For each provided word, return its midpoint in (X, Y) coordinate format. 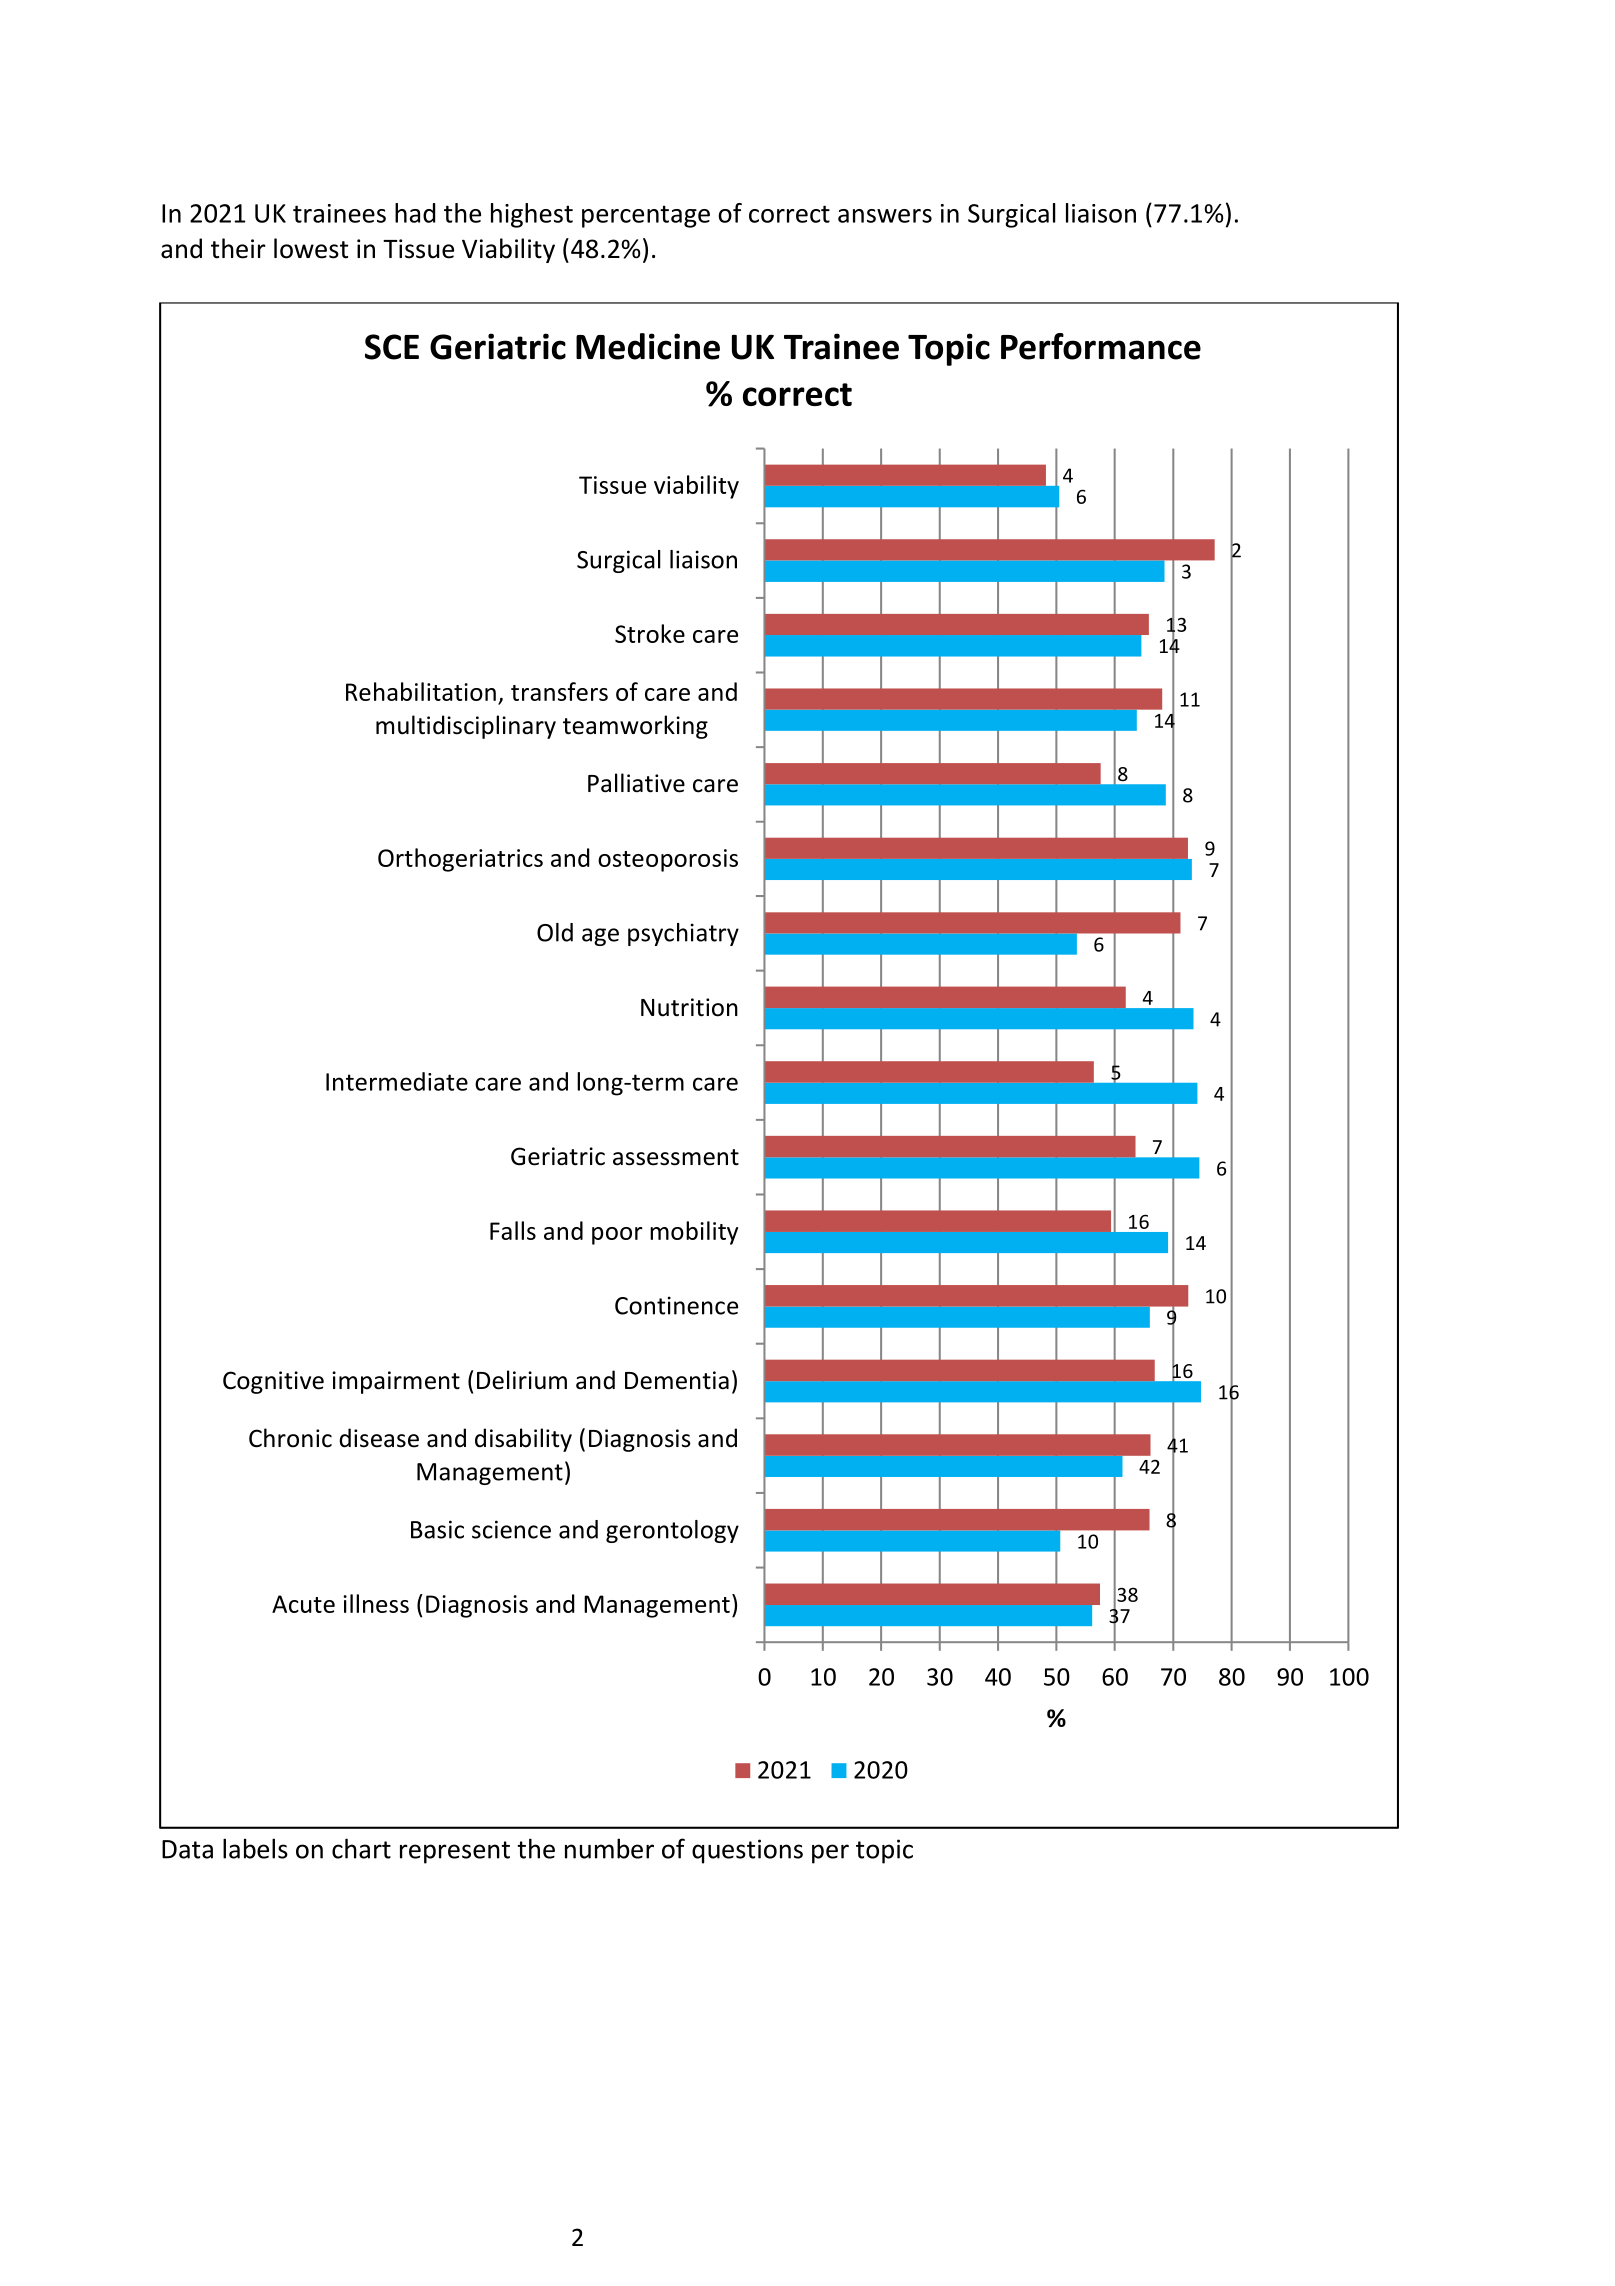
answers (885, 216)
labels (255, 1848)
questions (747, 1851)
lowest (311, 248)
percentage (646, 216)
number (609, 1848)
